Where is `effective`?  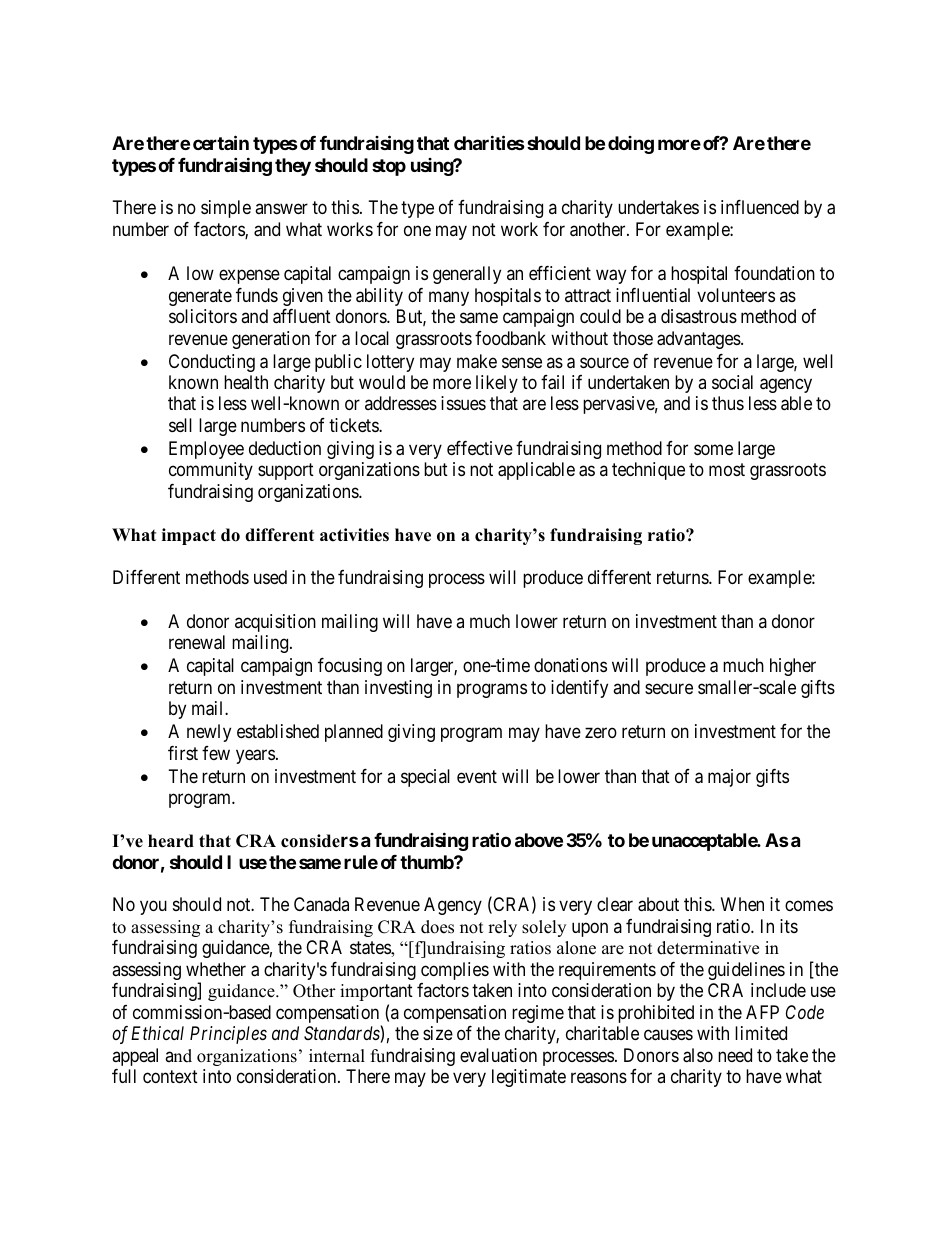 effective is located at coordinates (480, 448).
